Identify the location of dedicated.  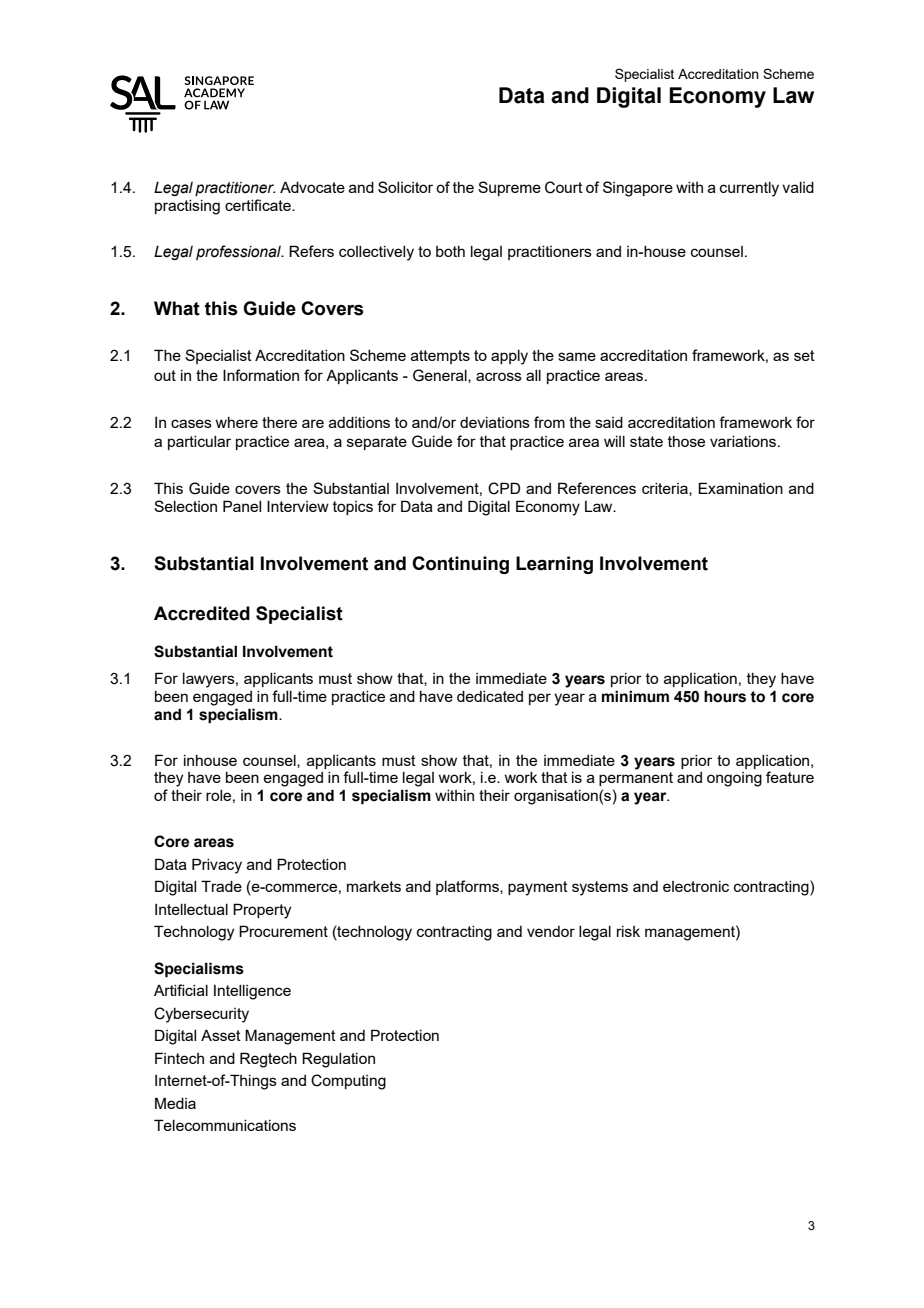
(490, 696).
